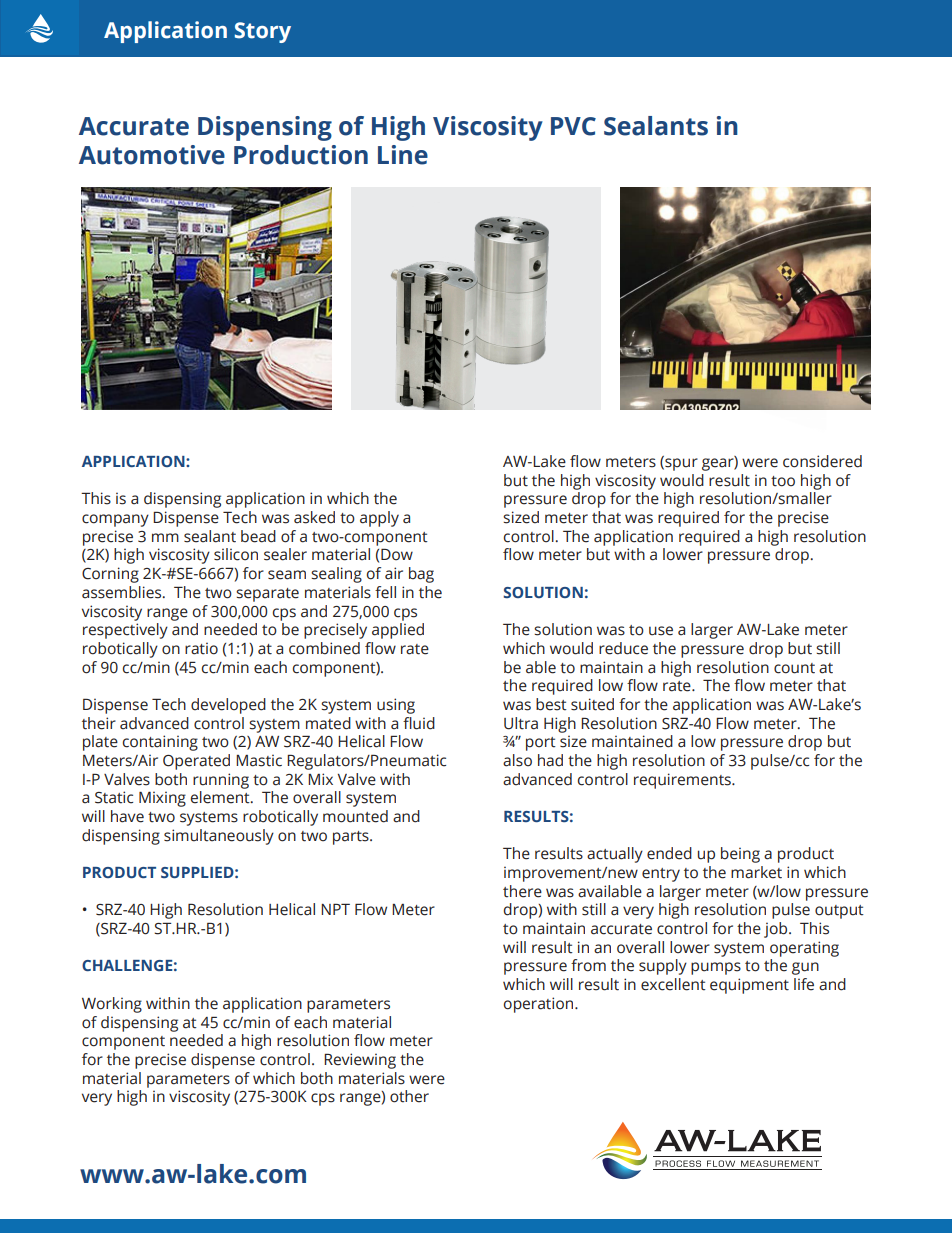  What do you see at coordinates (403, 155) in the screenshot?
I see `Line` at bounding box center [403, 155].
